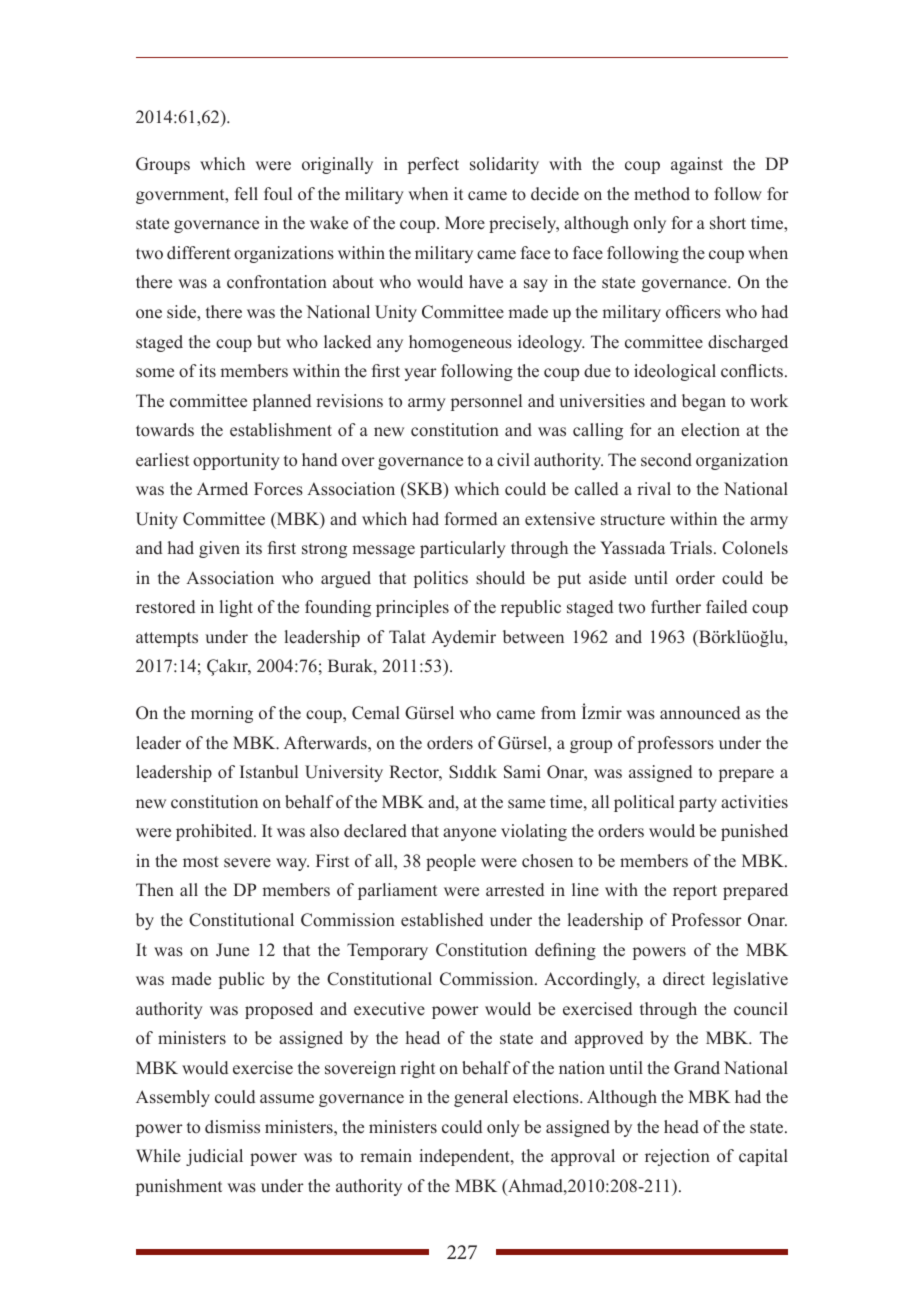 The image size is (924, 1308). I want to click on fell, so click(246, 193).
